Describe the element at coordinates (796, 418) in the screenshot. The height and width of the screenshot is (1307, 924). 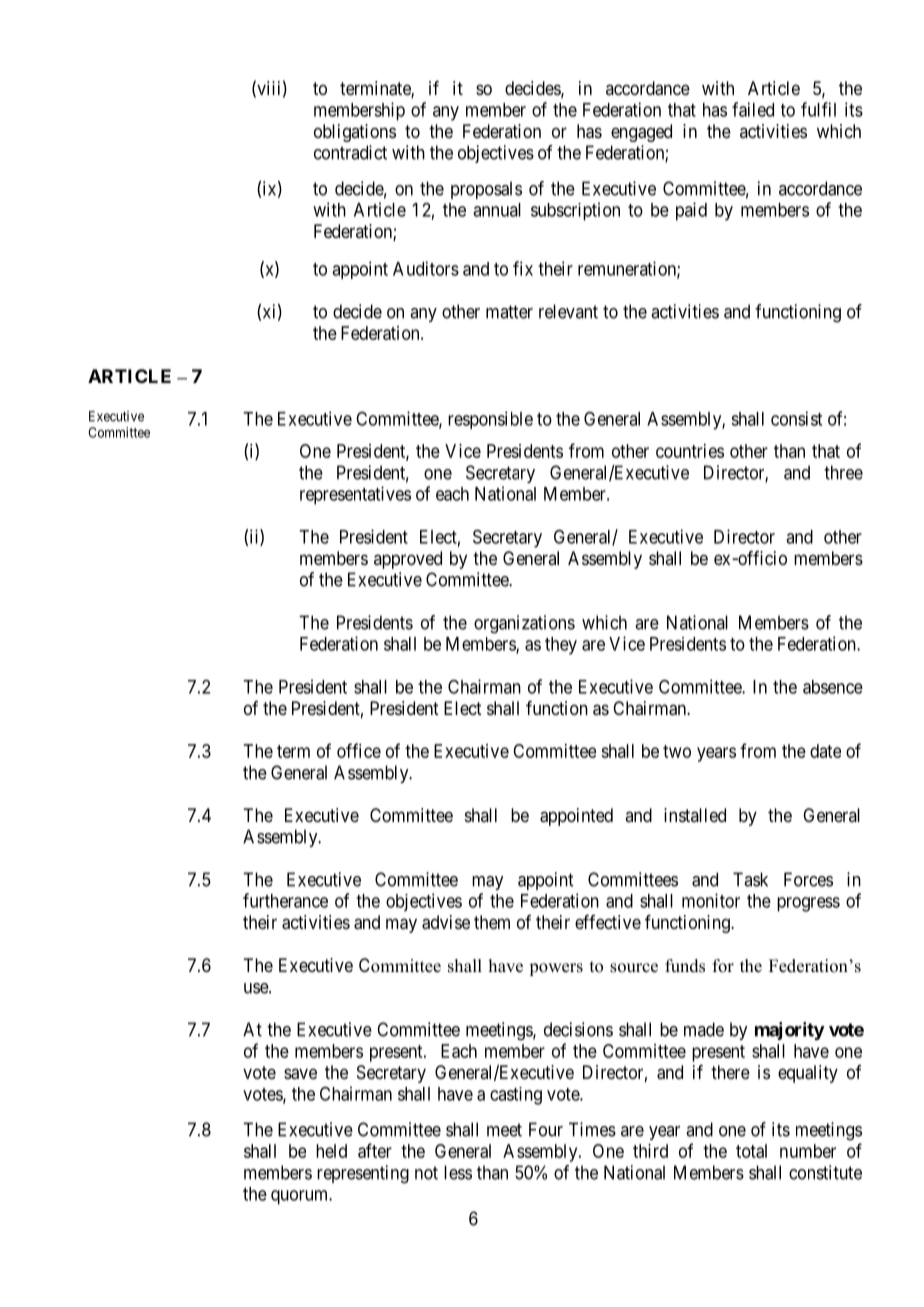
I see `consist` at that location.
